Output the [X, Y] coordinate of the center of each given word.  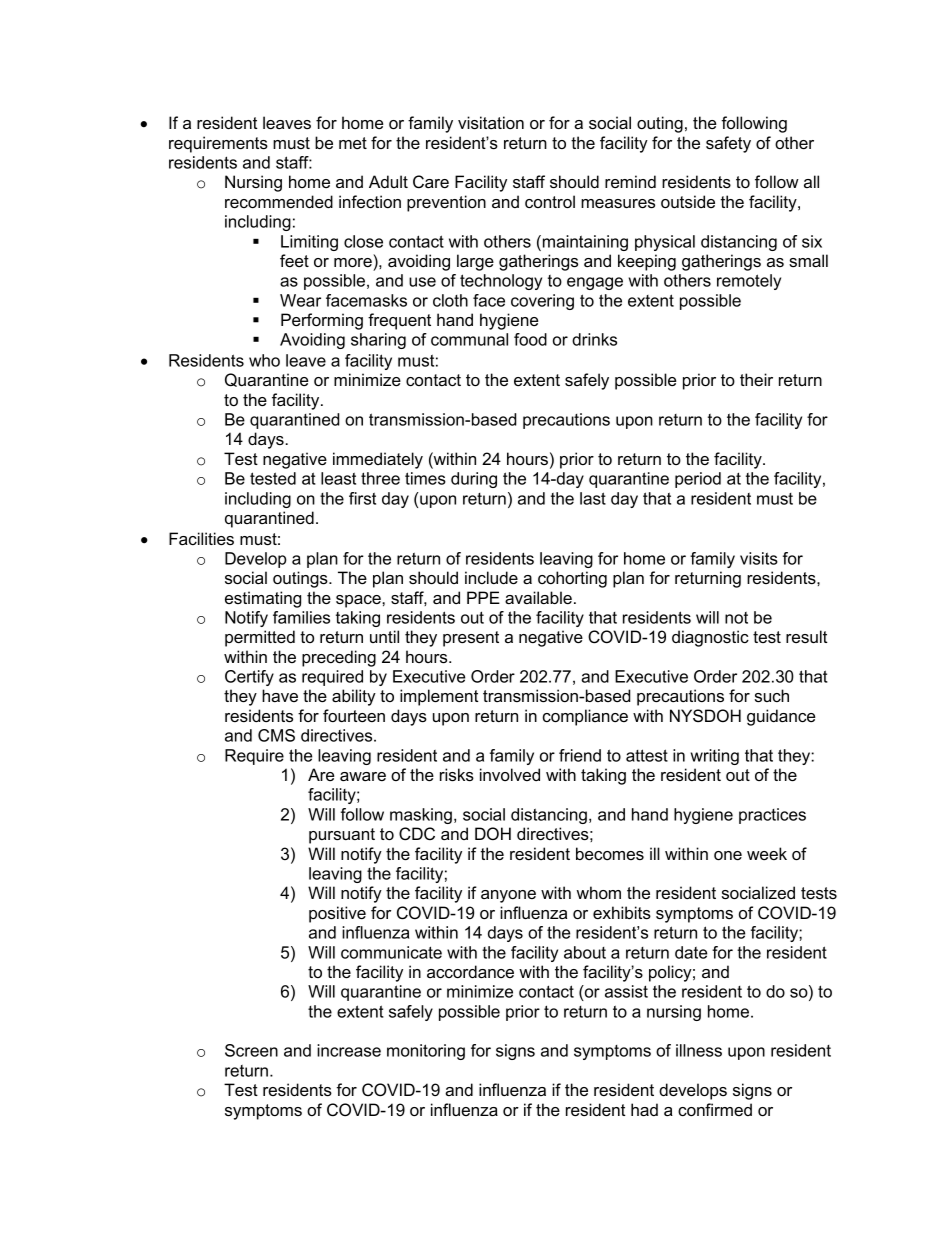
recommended [279, 201]
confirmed [715, 1109]
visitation [491, 122]
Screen [251, 1050]
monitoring [426, 1052]
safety [728, 144]
